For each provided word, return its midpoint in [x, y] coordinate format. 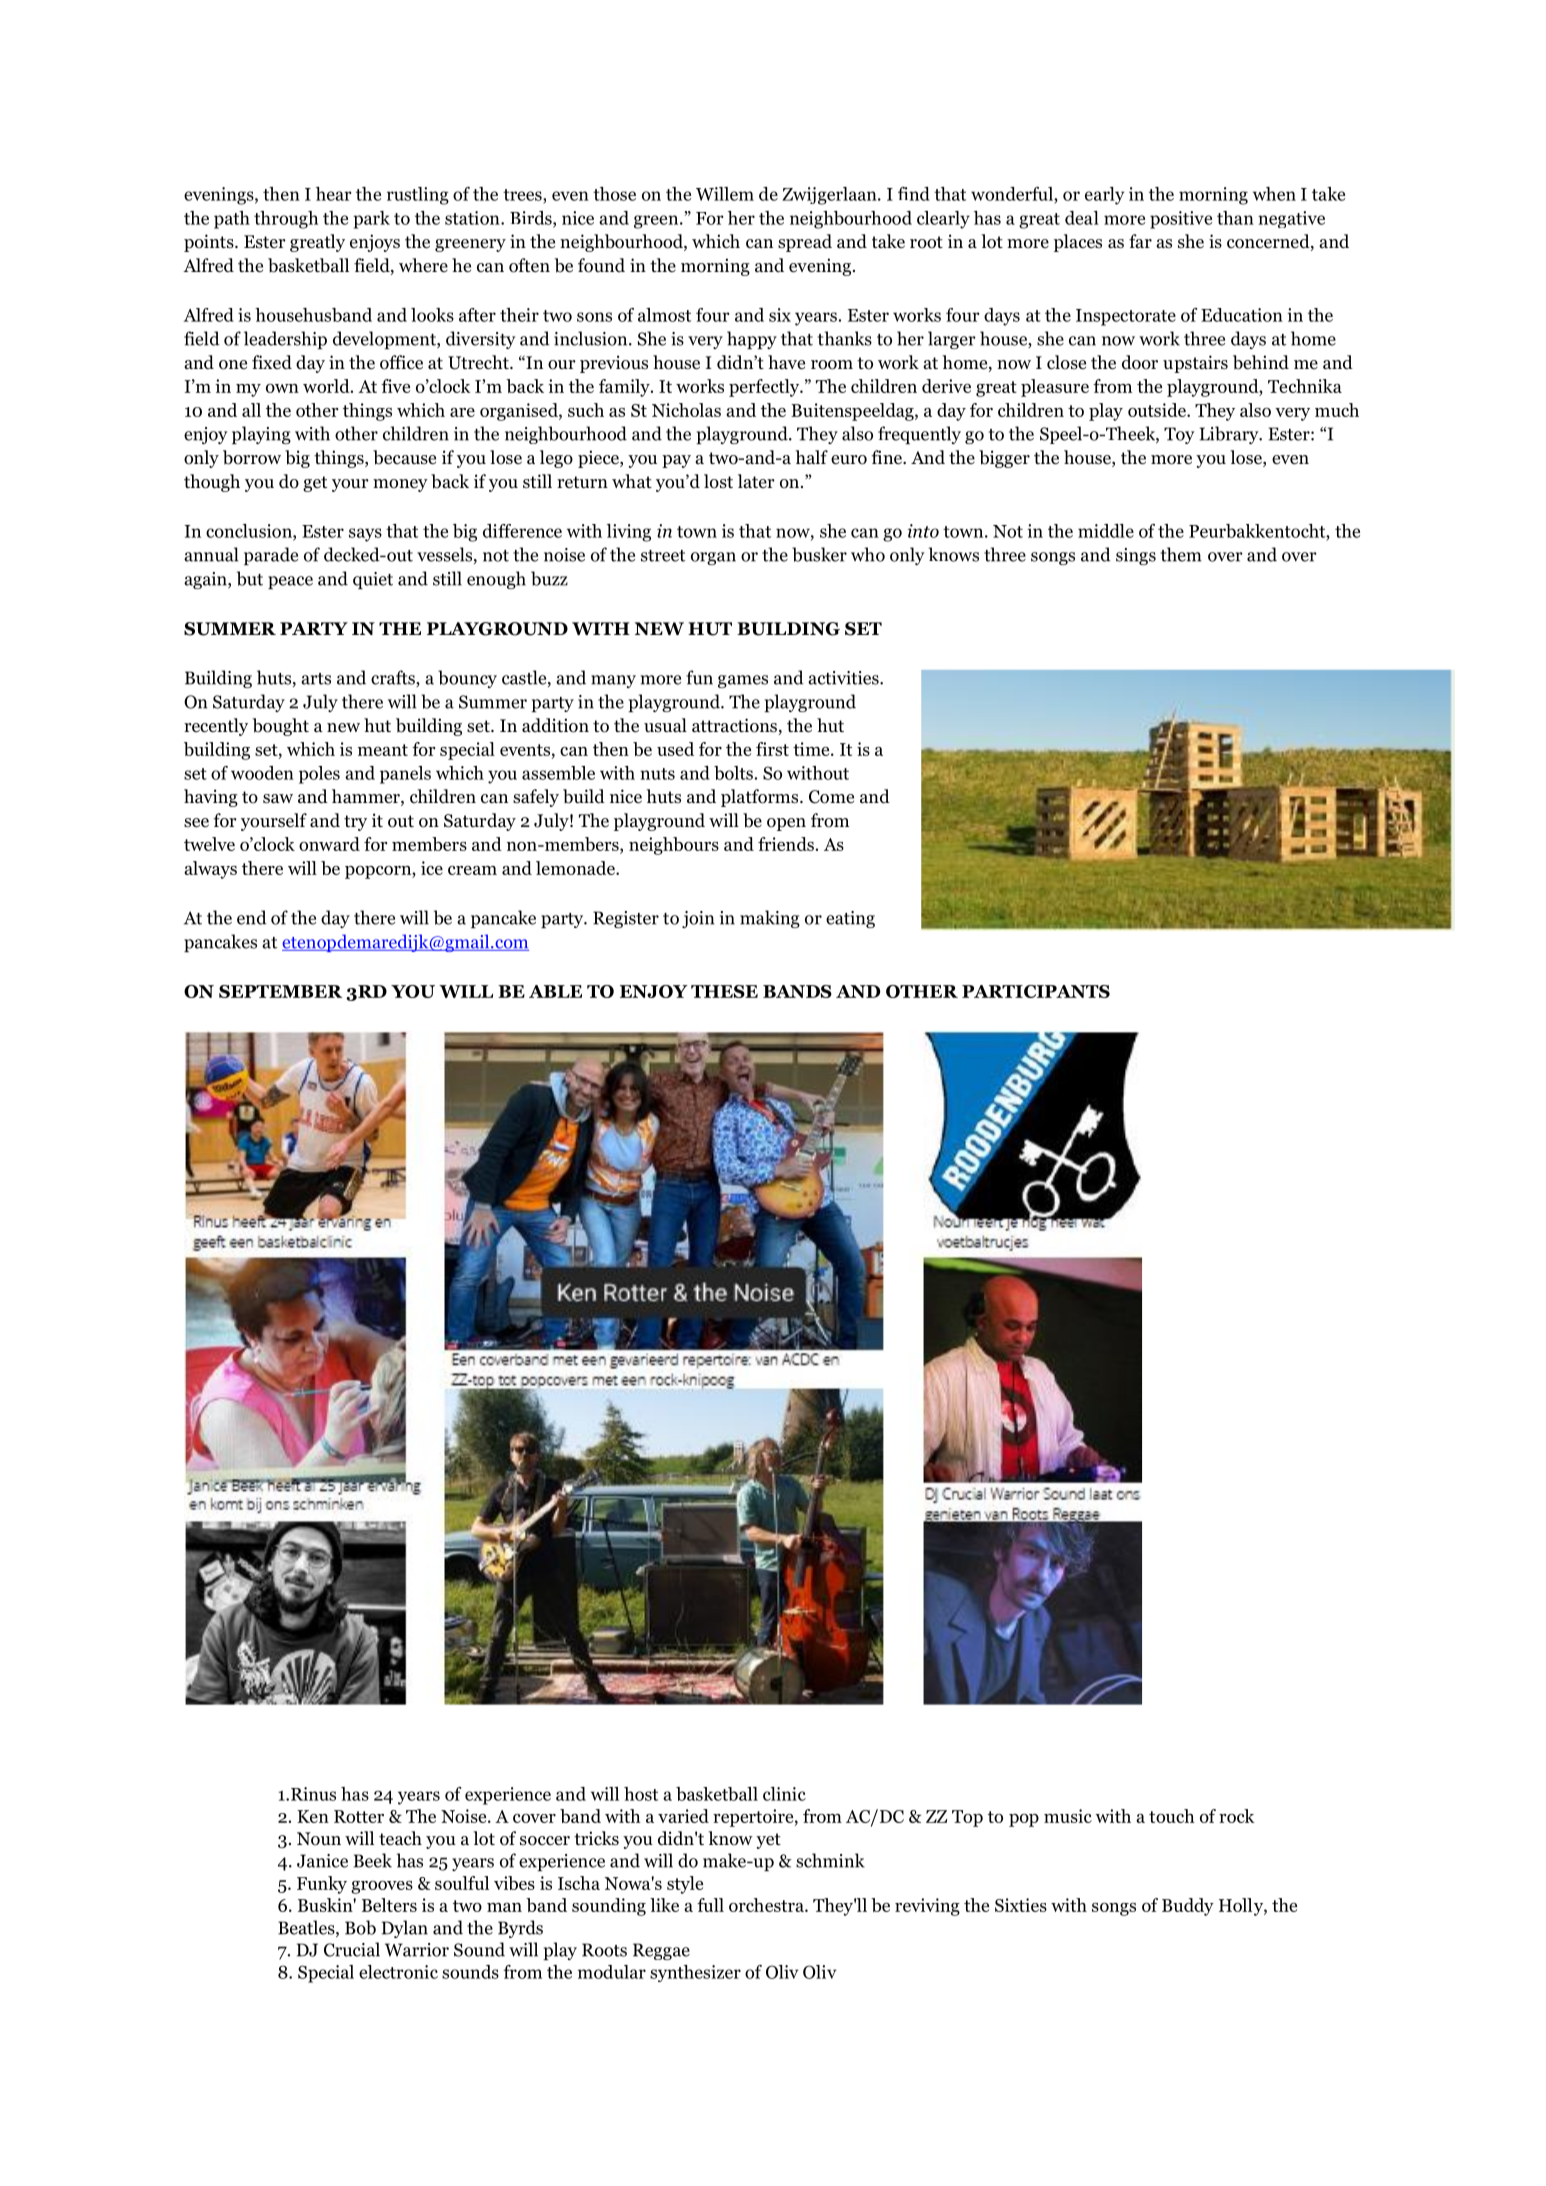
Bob [360, 1927]
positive [1181, 220]
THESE [724, 991]
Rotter [359, 1816]
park [371, 220]
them [1181, 554]
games [743, 681]
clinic [784, 1794]
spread [805, 243]
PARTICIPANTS [1036, 991]
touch [1172, 1816]
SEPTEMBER [280, 991]
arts [316, 679]
